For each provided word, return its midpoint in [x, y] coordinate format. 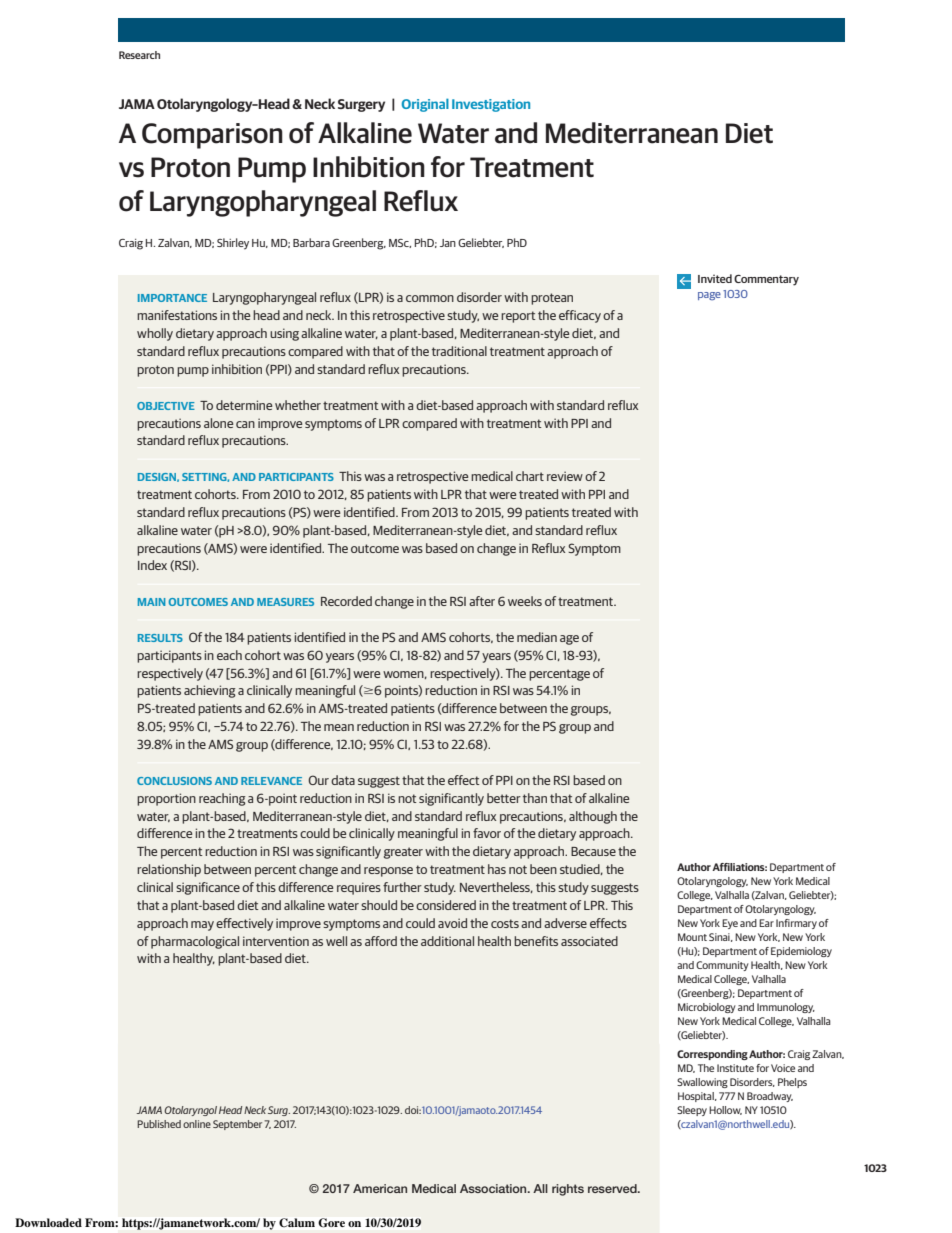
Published [159, 1124]
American [380, 1188]
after [482, 601]
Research [139, 55]
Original [425, 105]
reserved [613, 1188]
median [537, 637]
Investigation [491, 105]
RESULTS [160, 638]
